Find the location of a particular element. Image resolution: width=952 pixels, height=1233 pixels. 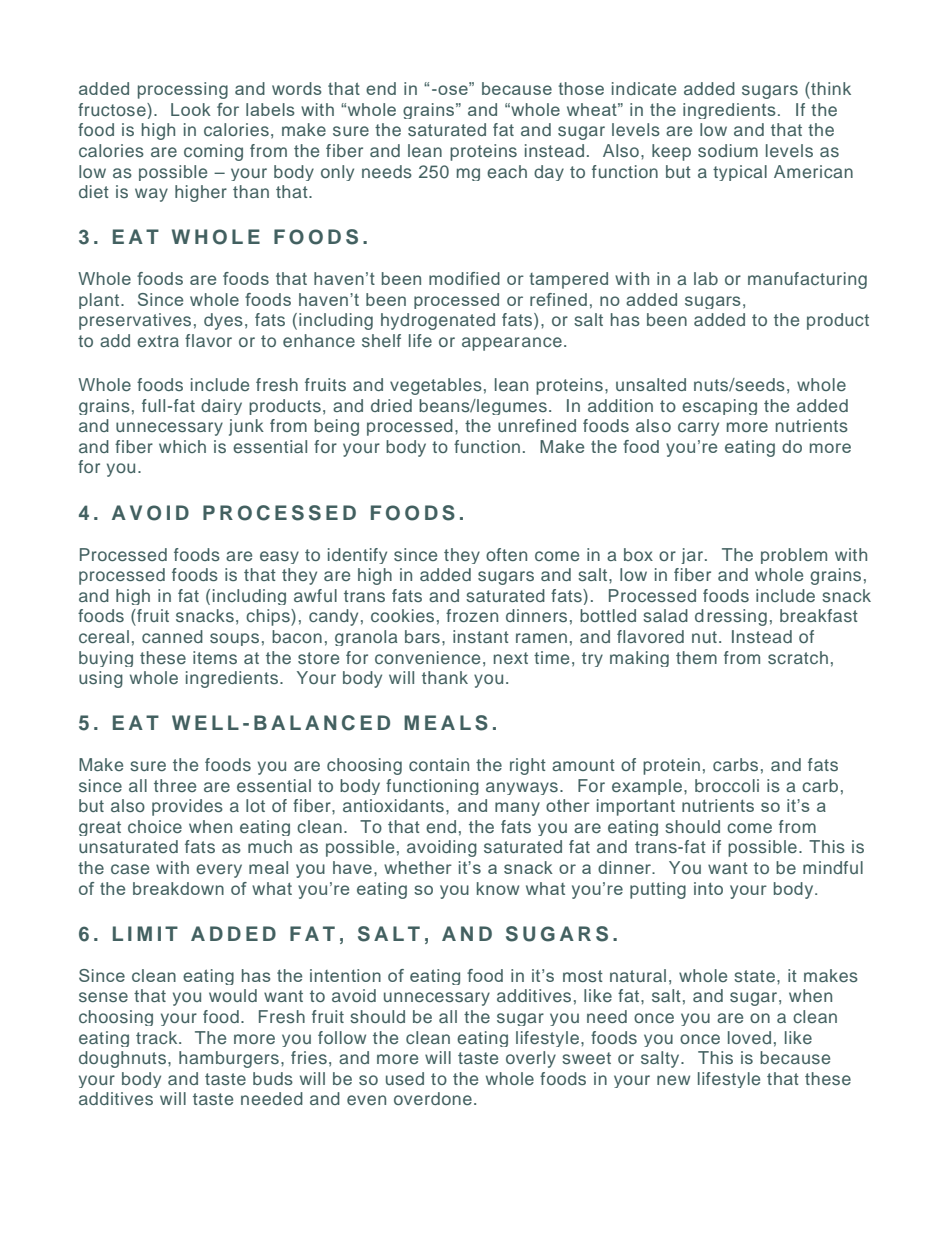

which is located at coordinates (182, 446).
